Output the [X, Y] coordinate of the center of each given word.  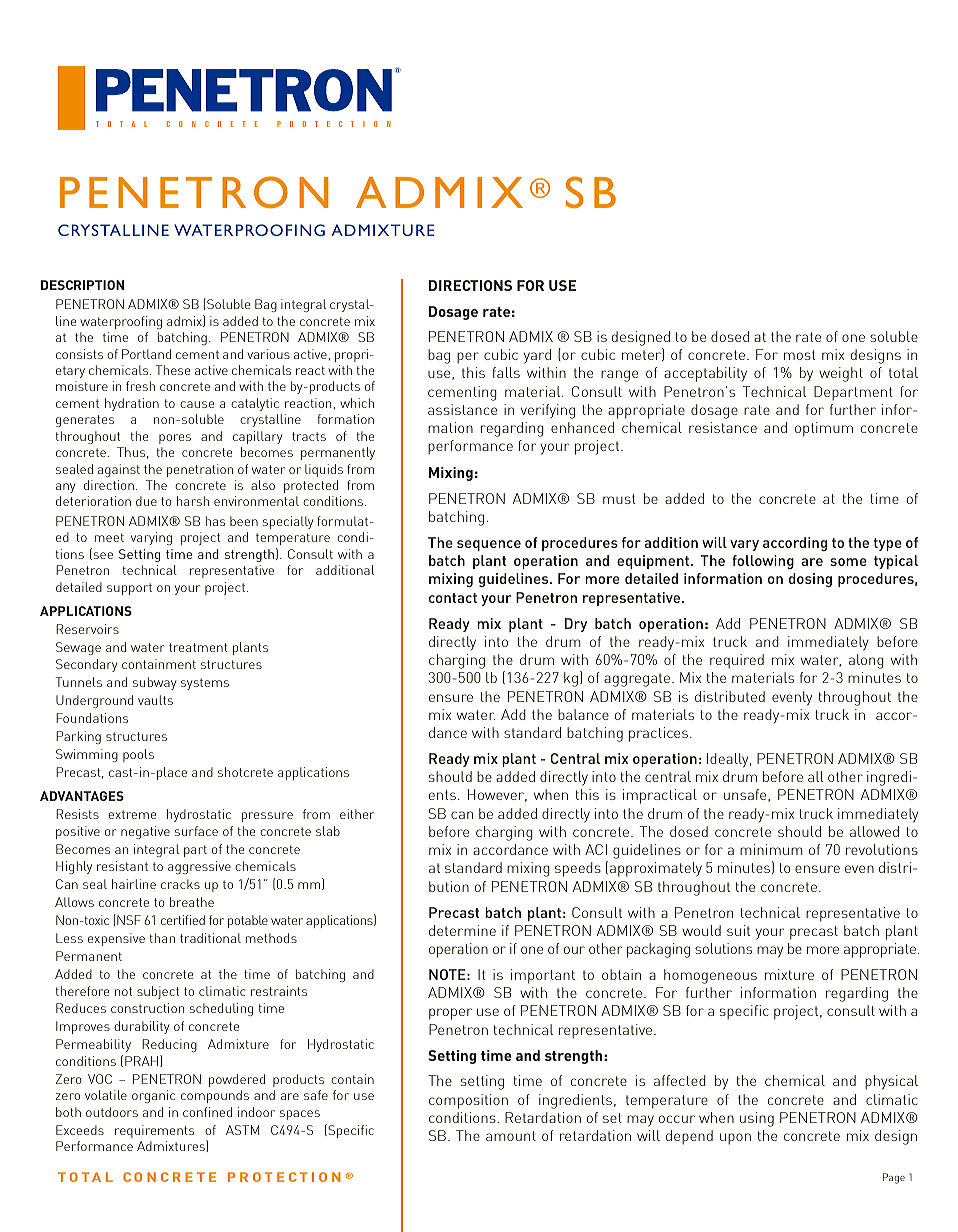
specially [288, 522]
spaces [300, 1115]
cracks [180, 884]
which [357, 403]
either [357, 814]
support [129, 589]
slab [328, 831]
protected [311, 486]
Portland [146, 354]
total [903, 372]
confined [207, 1112]
